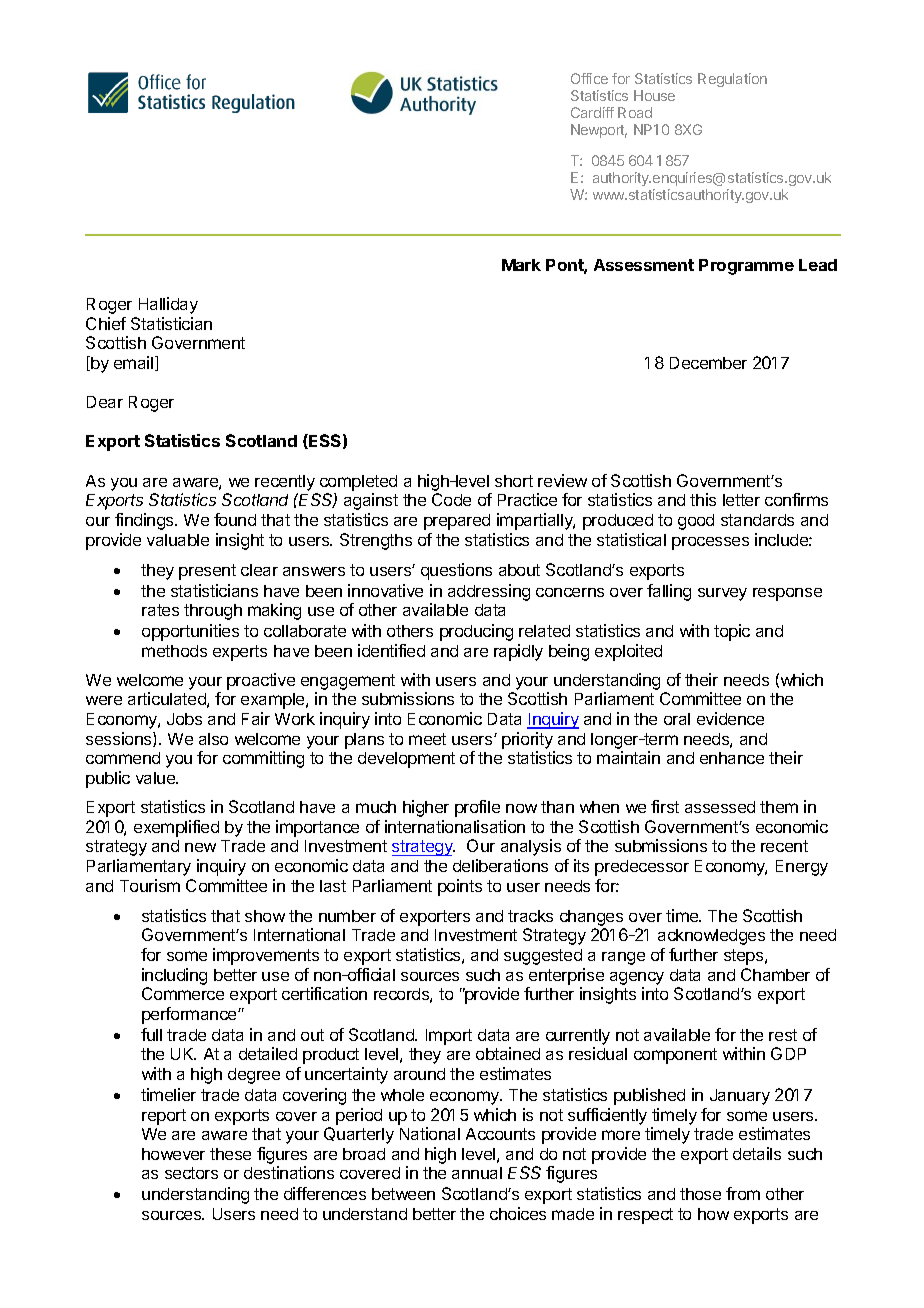 This page has width=924, height=1308. Describe the element at coordinates (732, 80) in the page. I see `Regulation` at that location.
